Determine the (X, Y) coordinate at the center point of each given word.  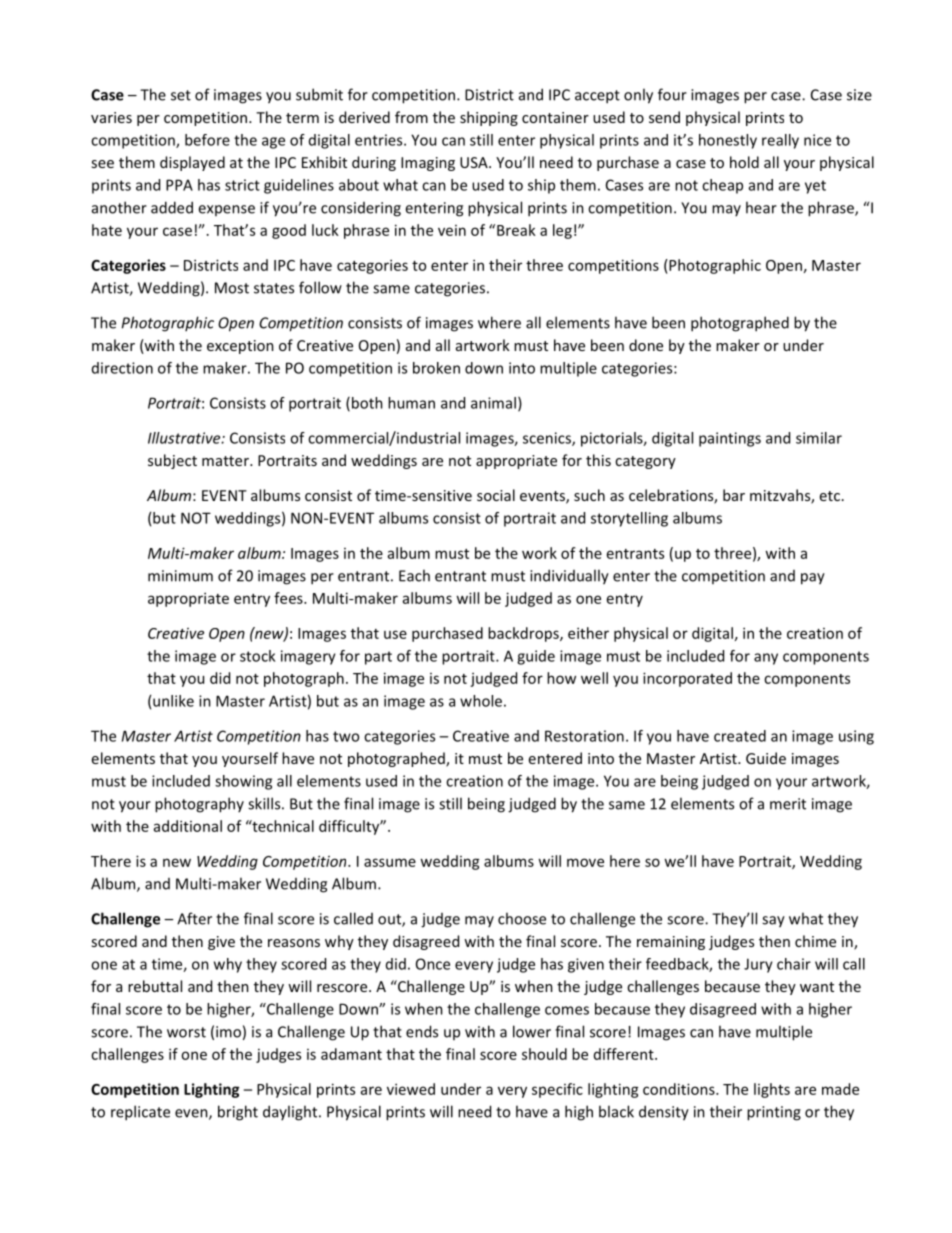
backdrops (524, 634)
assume (390, 862)
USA (475, 162)
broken (436, 368)
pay (813, 579)
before (207, 140)
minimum (180, 576)
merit (788, 804)
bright (238, 1113)
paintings (730, 439)
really (780, 141)
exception (240, 347)
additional (188, 826)
